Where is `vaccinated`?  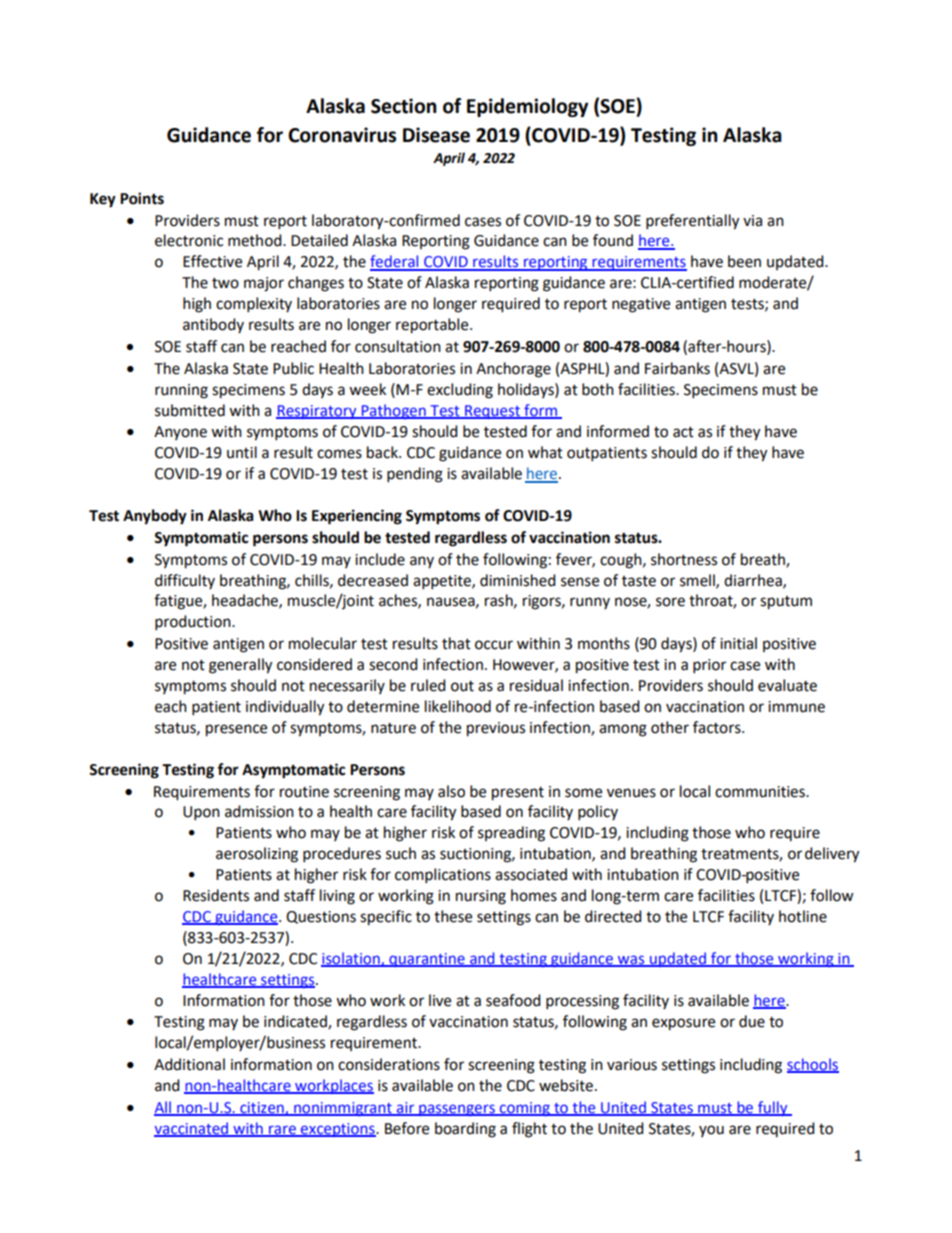 vaccinated is located at coordinates (192, 1129).
